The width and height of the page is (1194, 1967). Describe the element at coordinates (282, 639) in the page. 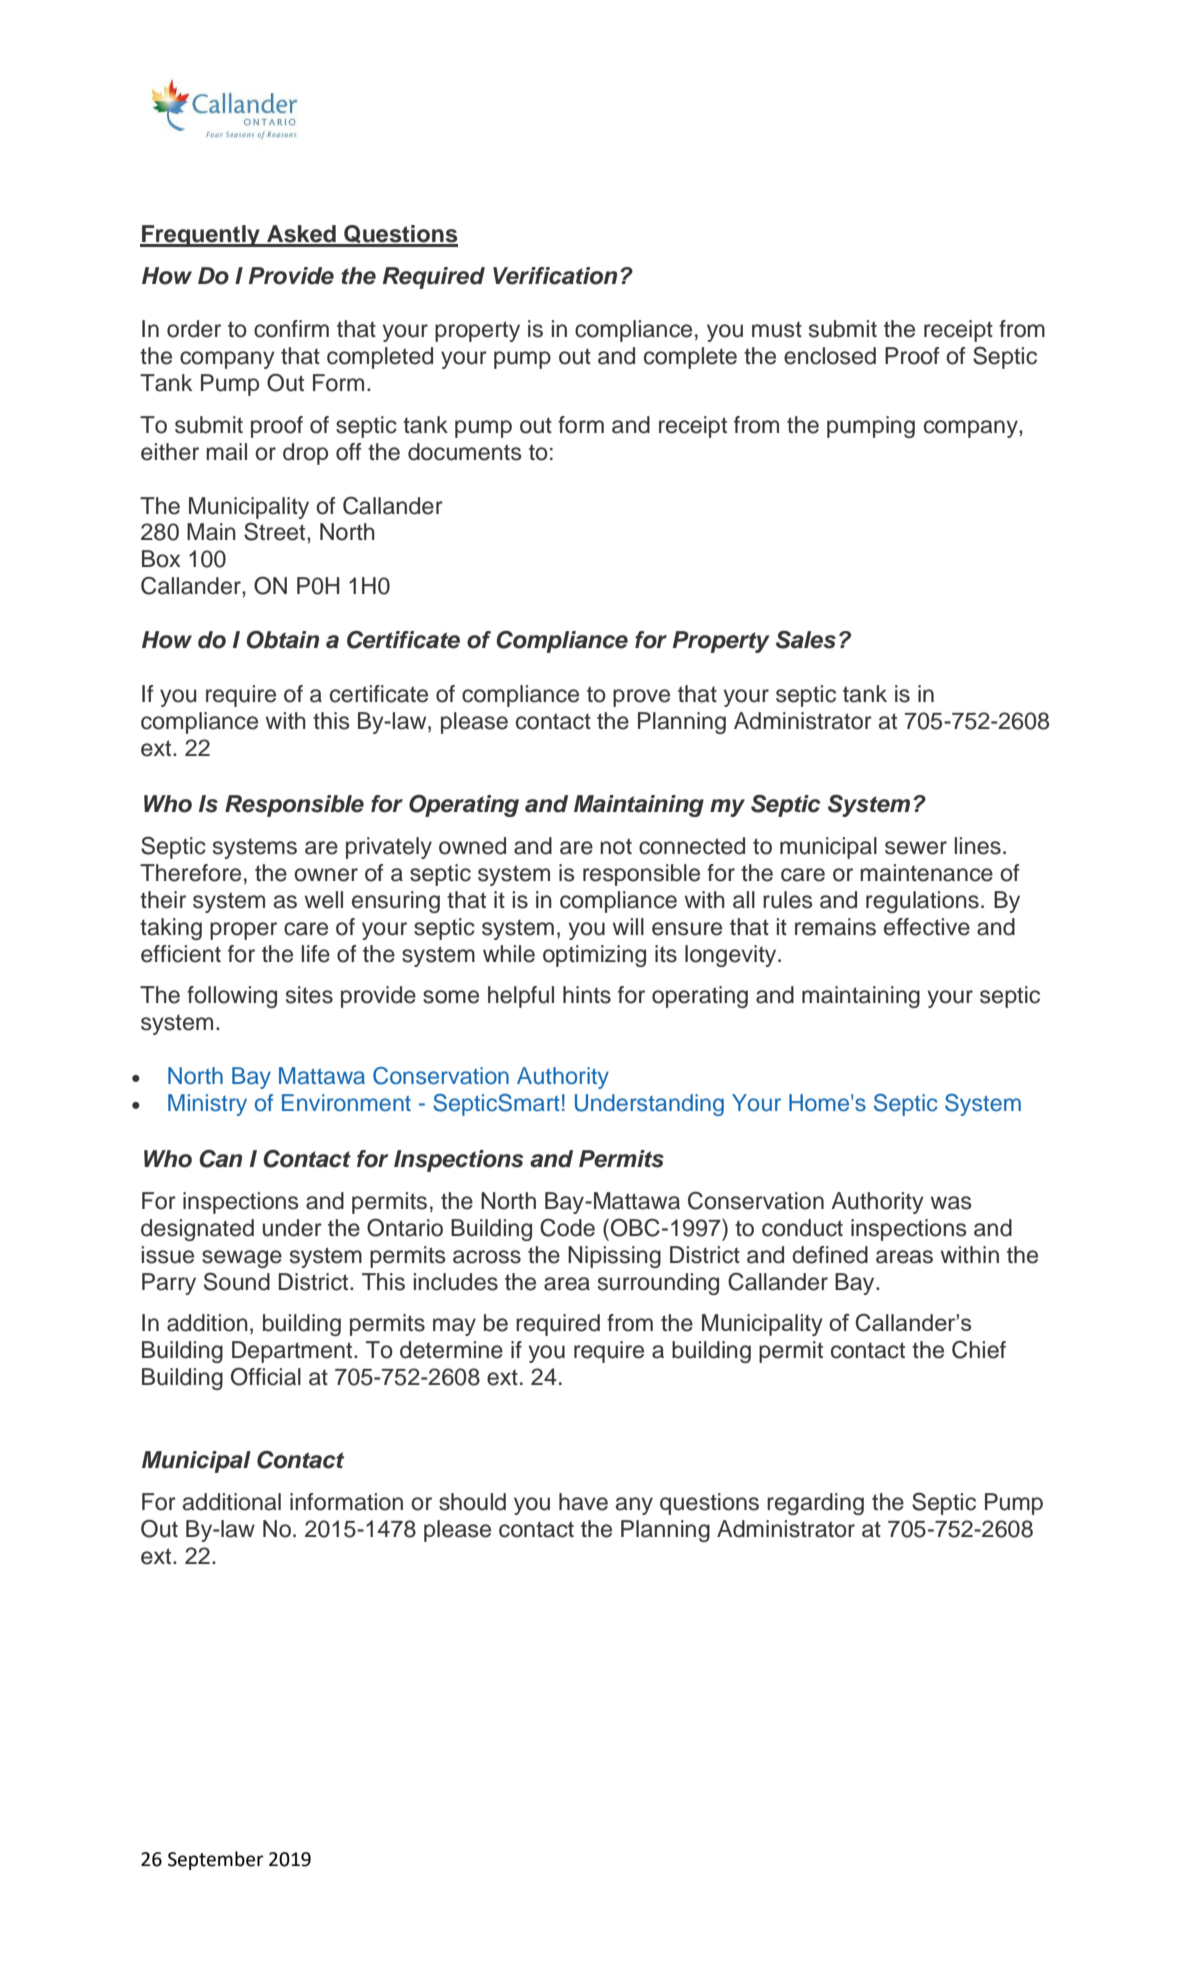

I see `Obtain` at that location.
